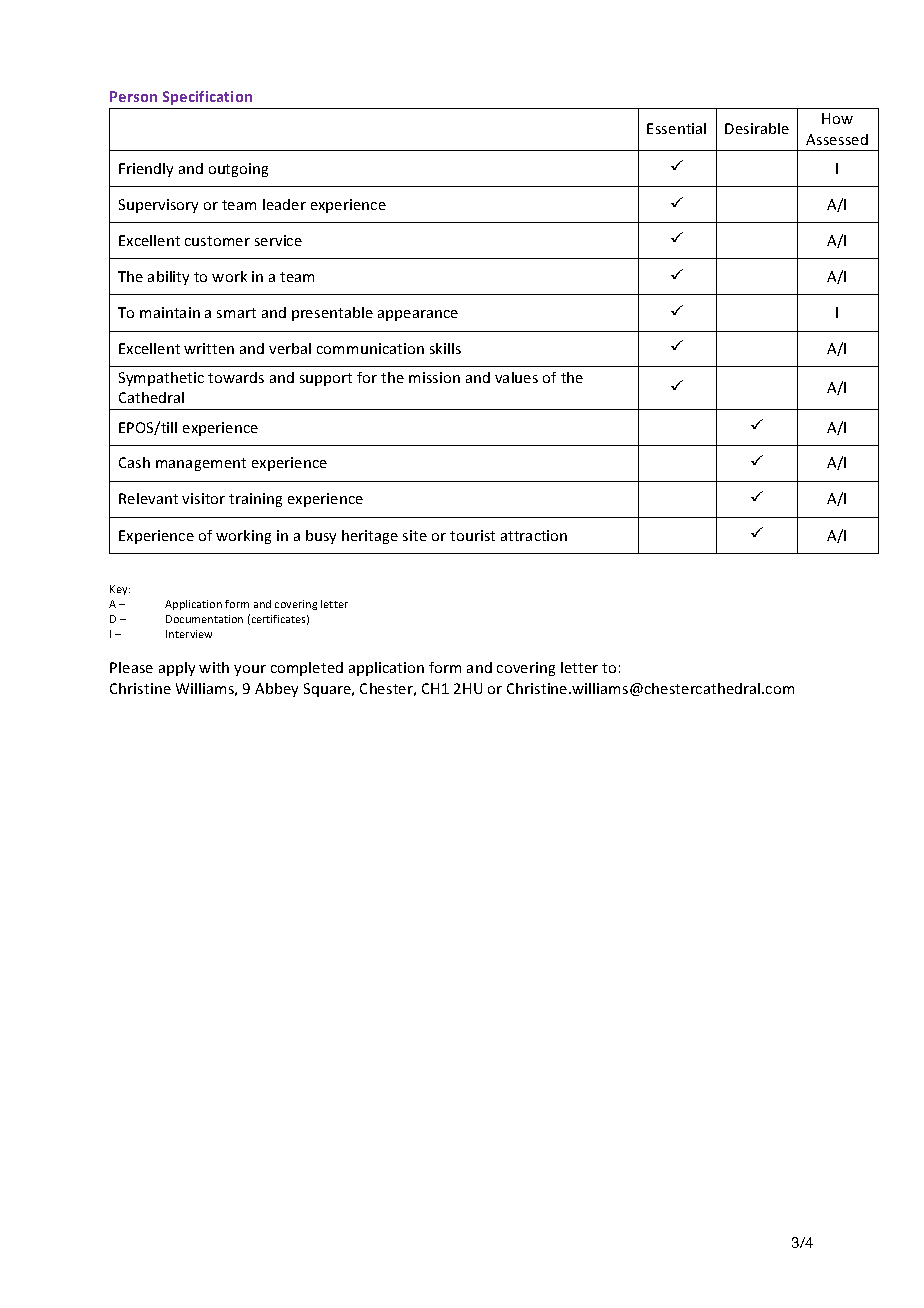 The height and width of the screenshot is (1308, 924). I want to click on mission, so click(434, 377).
